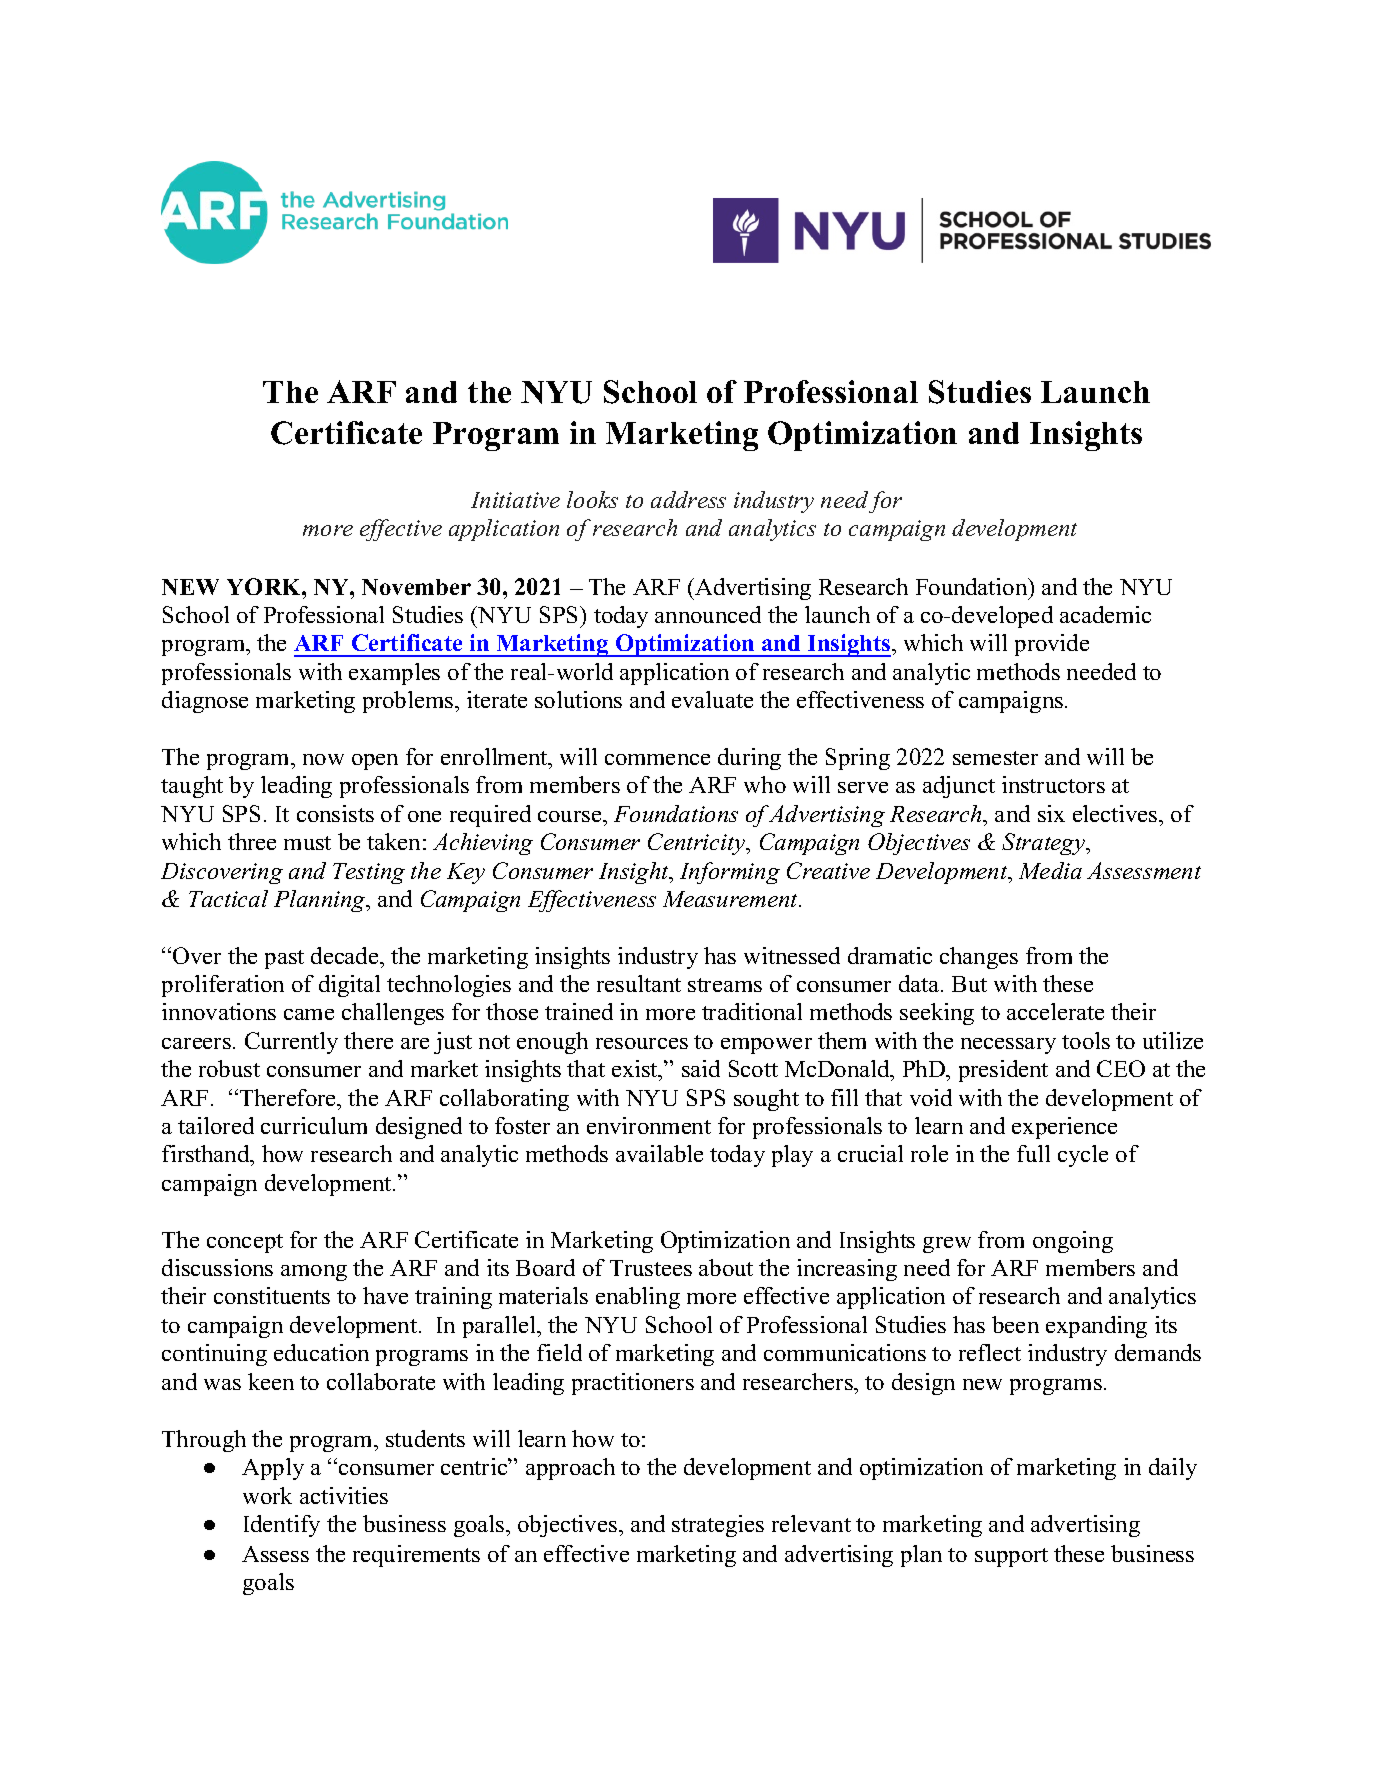  What do you see at coordinates (416, 587) in the screenshot?
I see `November` at bounding box center [416, 587].
